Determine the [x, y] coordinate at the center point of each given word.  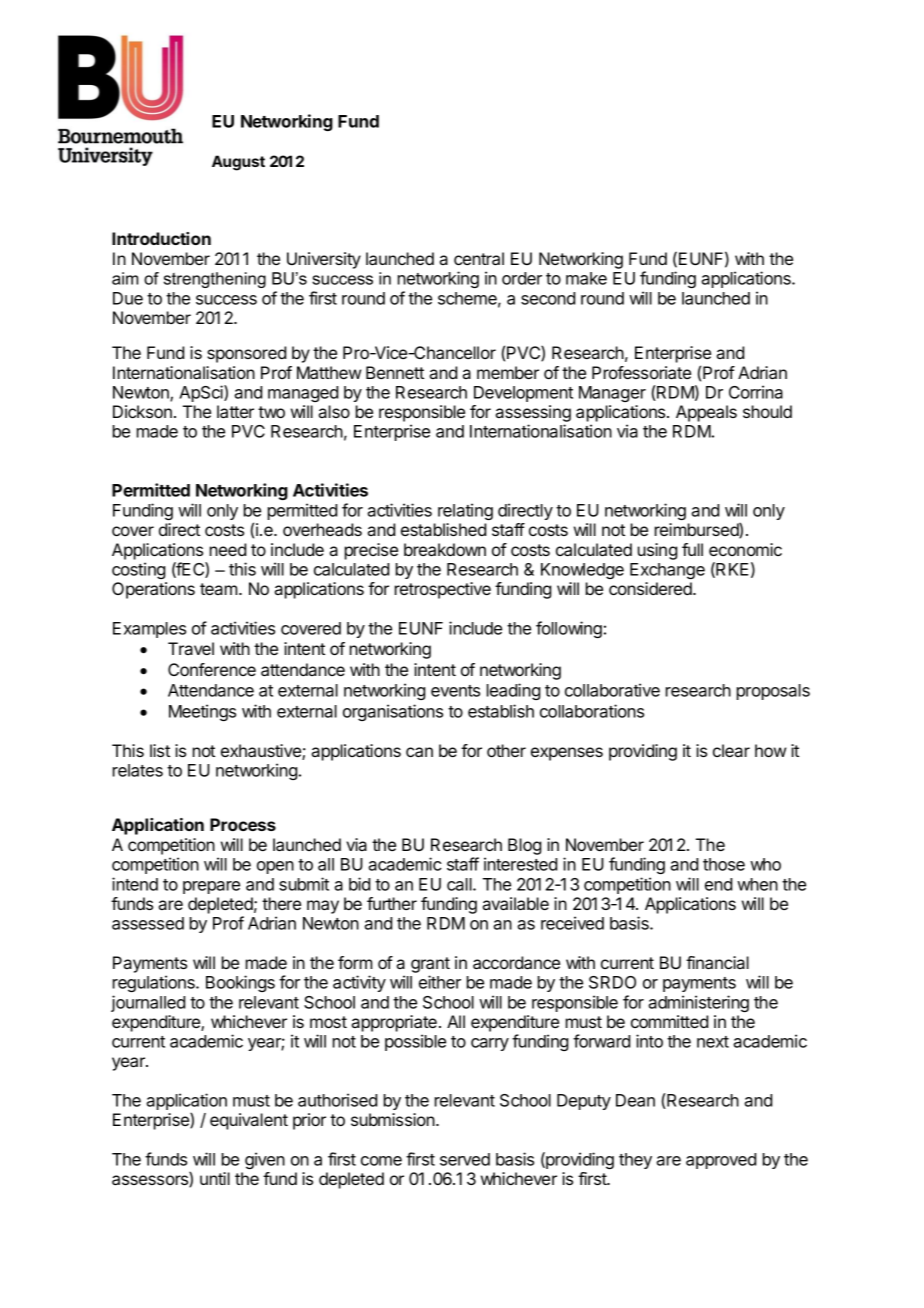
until [215, 1178]
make [586, 278]
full [692, 549]
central [479, 258]
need [228, 549]
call [460, 884]
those [724, 864]
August [238, 163]
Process [243, 824]
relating [465, 511]
